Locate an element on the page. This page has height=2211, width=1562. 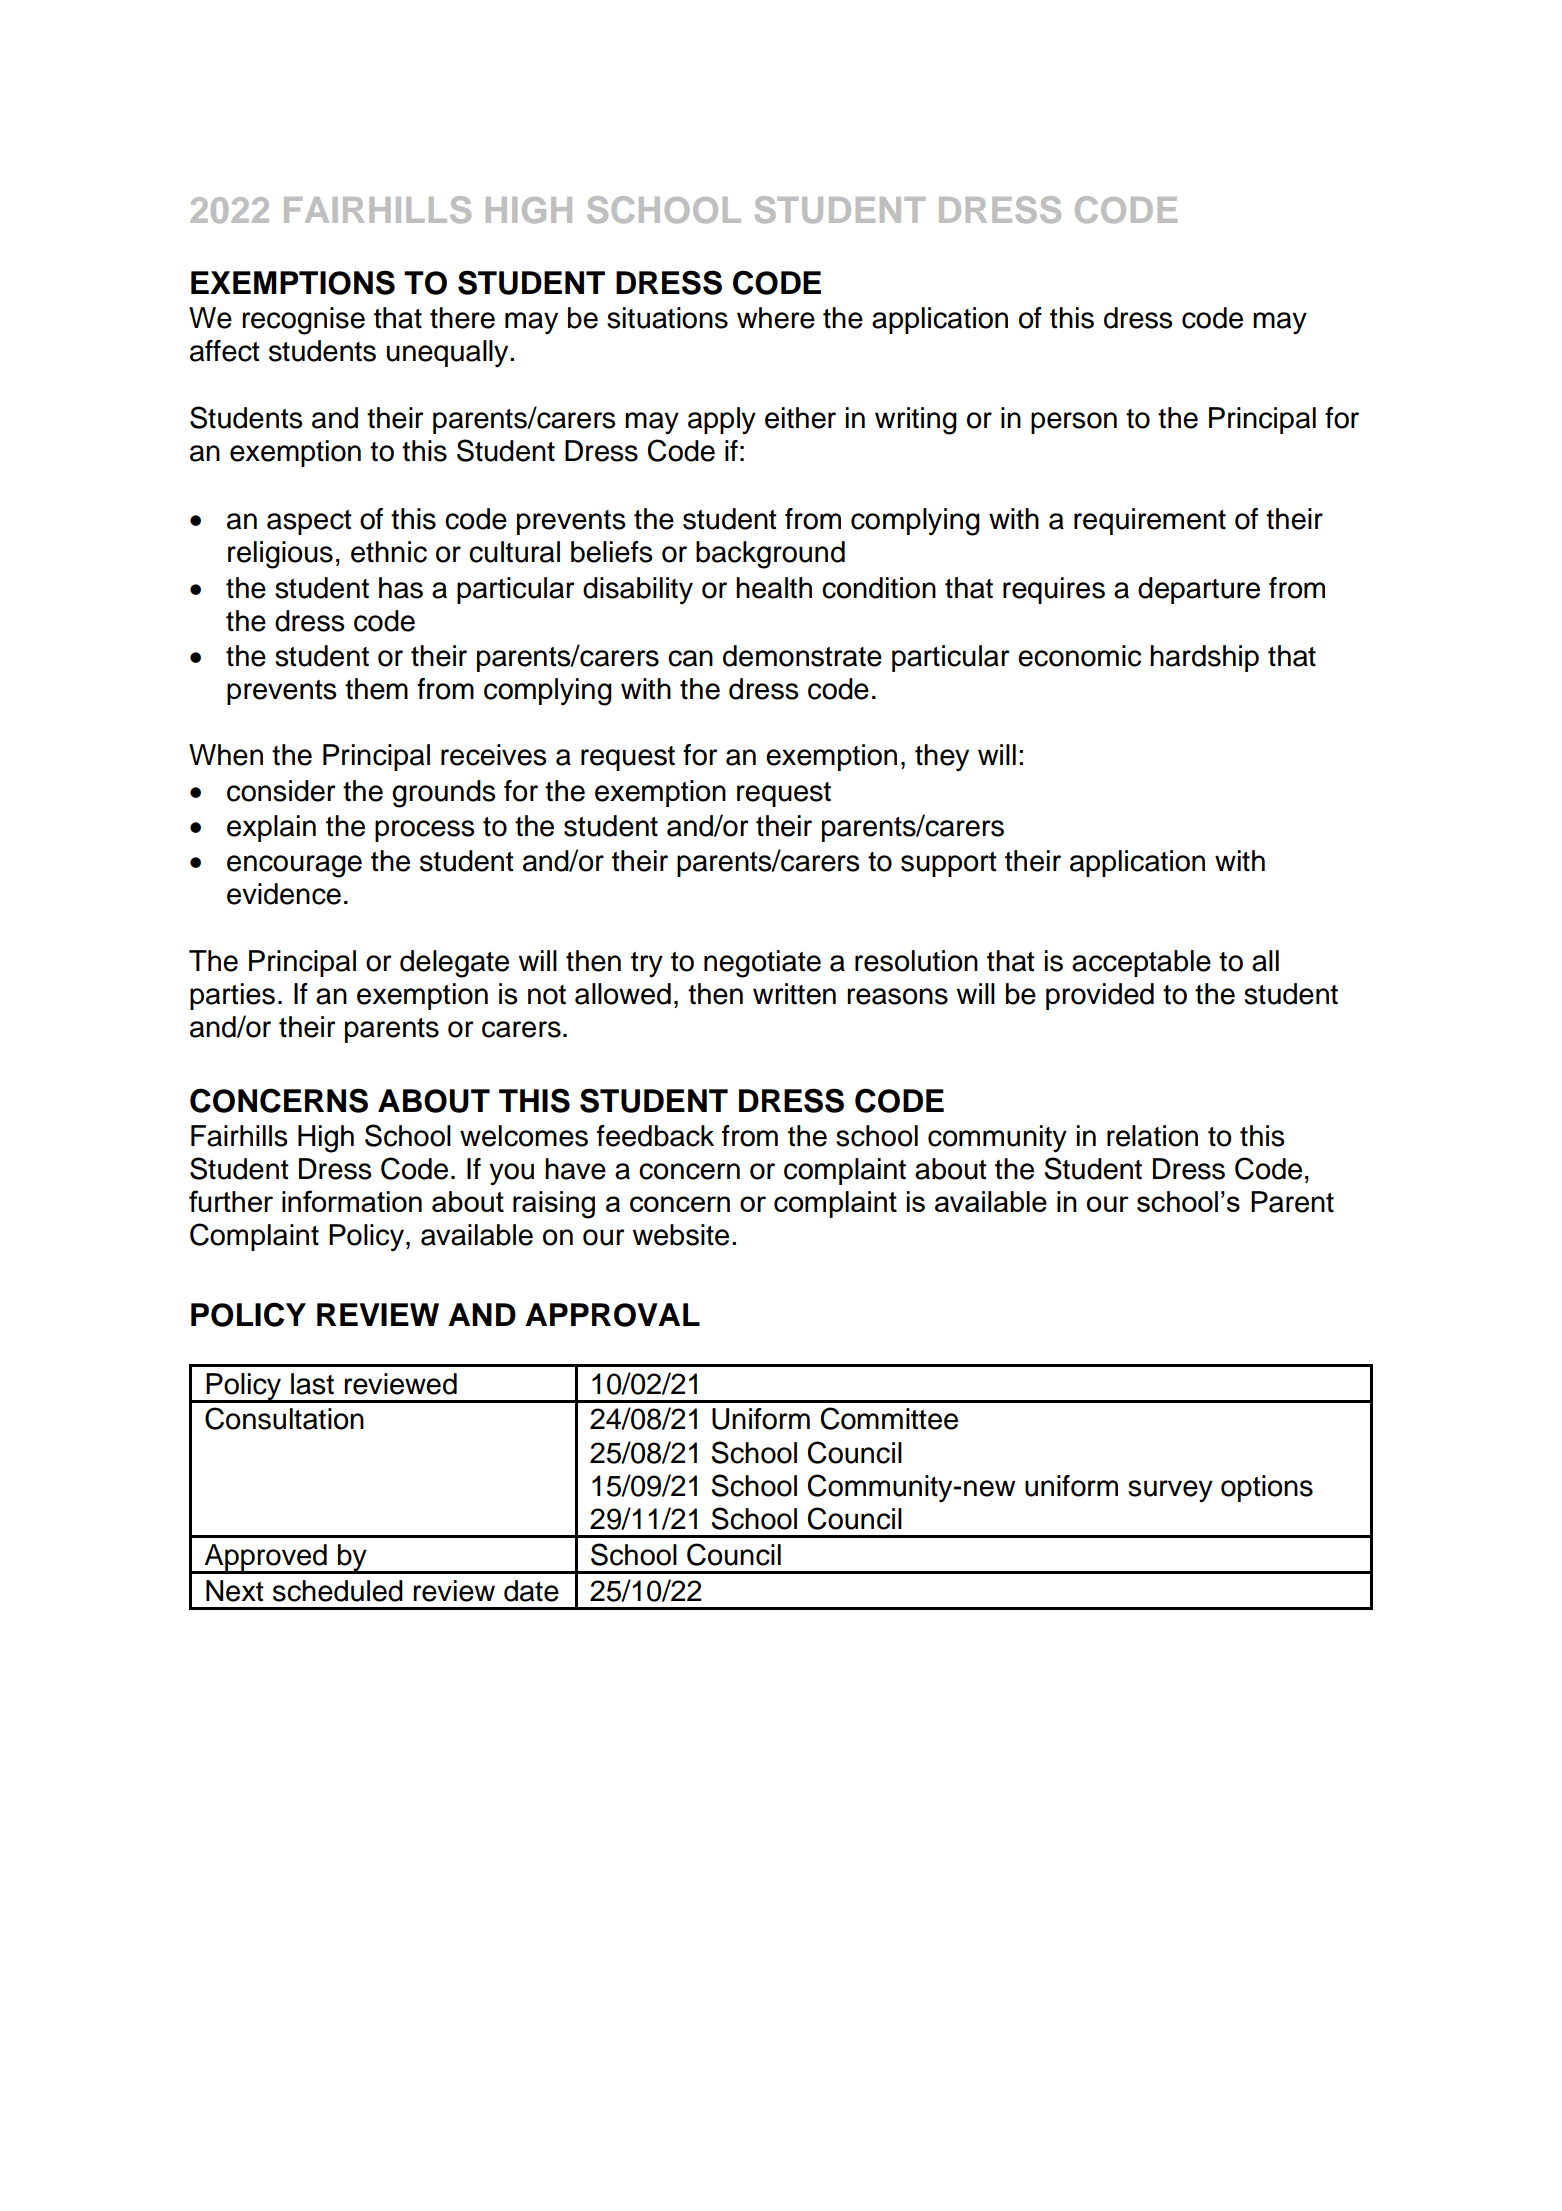
relation is located at coordinates (1152, 1136).
